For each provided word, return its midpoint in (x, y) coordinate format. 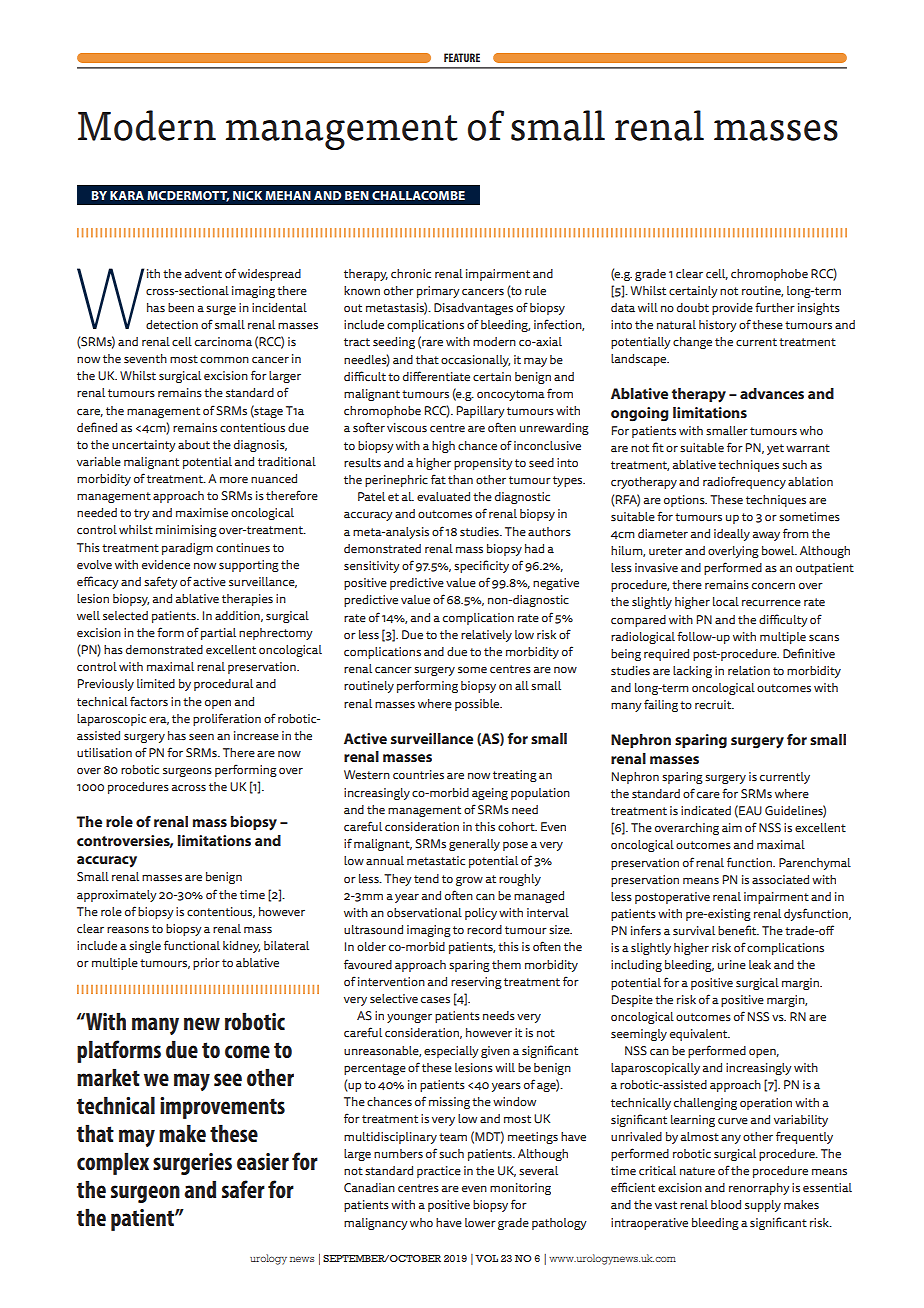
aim (732, 828)
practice (439, 1172)
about (194, 445)
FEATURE (462, 57)
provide (732, 309)
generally (474, 845)
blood (726, 1205)
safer (243, 1189)
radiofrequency (744, 482)
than (460, 480)
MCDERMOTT (188, 196)
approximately (117, 896)
